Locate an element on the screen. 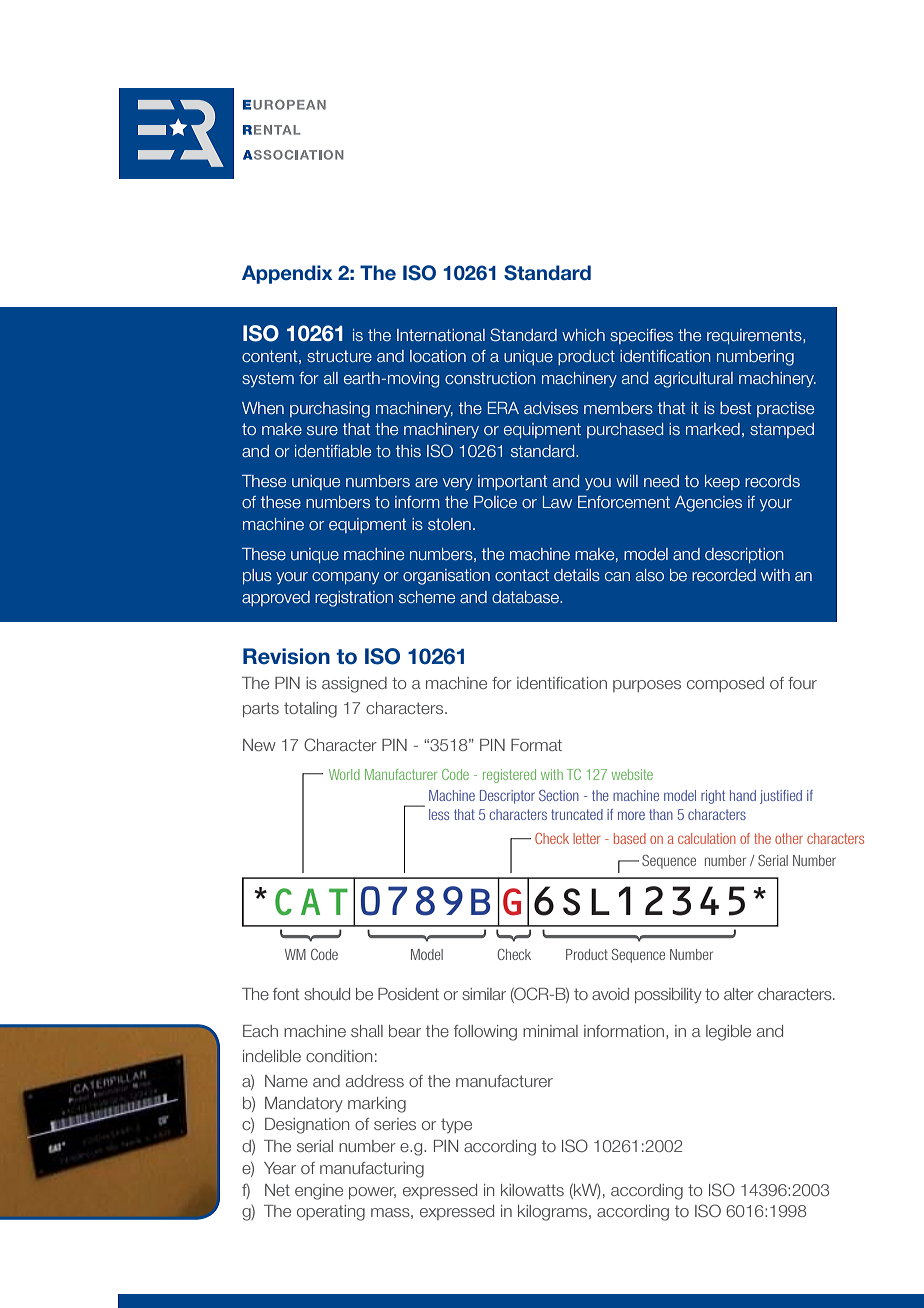 This screenshot has height=1308, width=924. engine is located at coordinates (319, 1192).
